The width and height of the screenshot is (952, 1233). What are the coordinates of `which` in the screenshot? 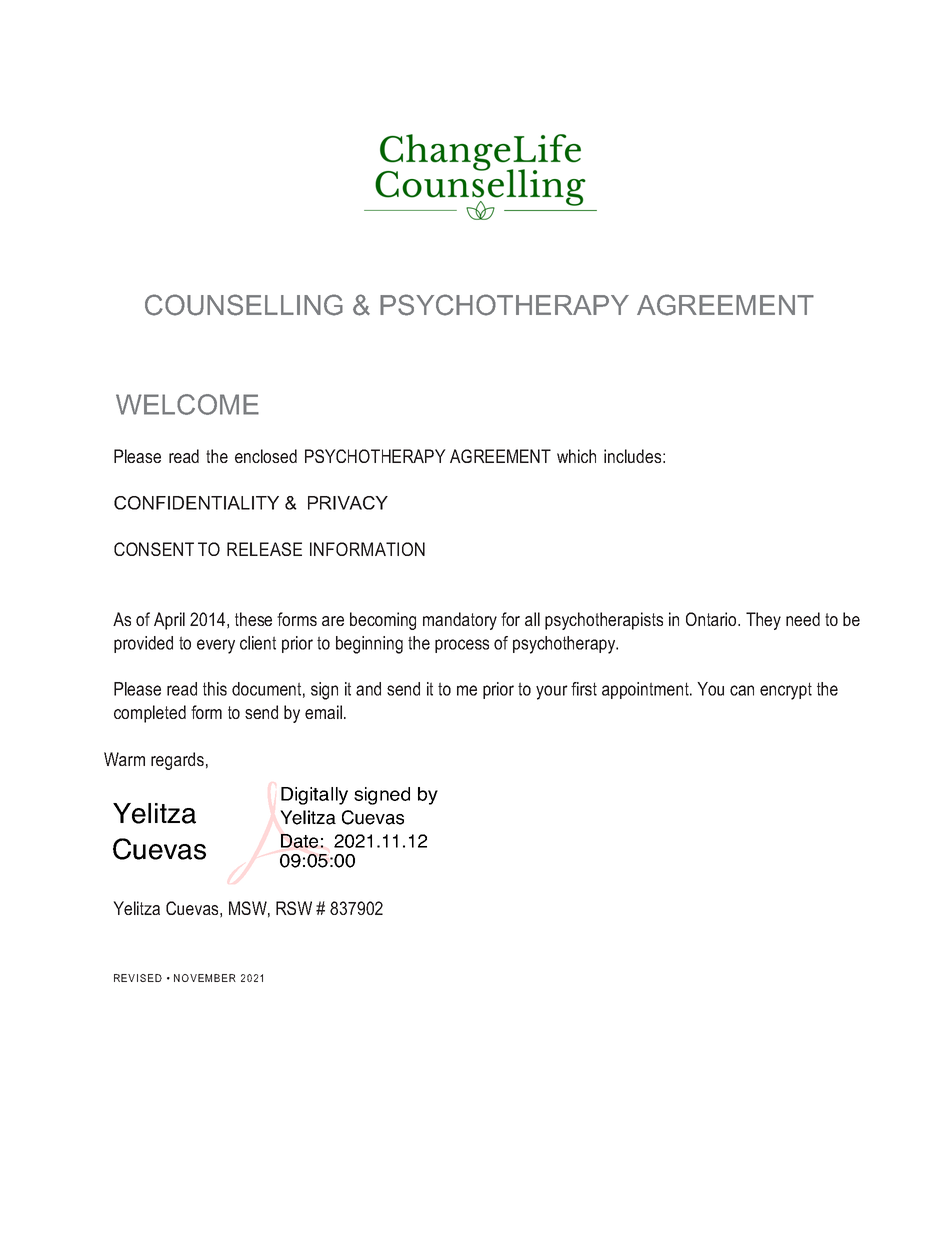 It's located at (576, 456).
